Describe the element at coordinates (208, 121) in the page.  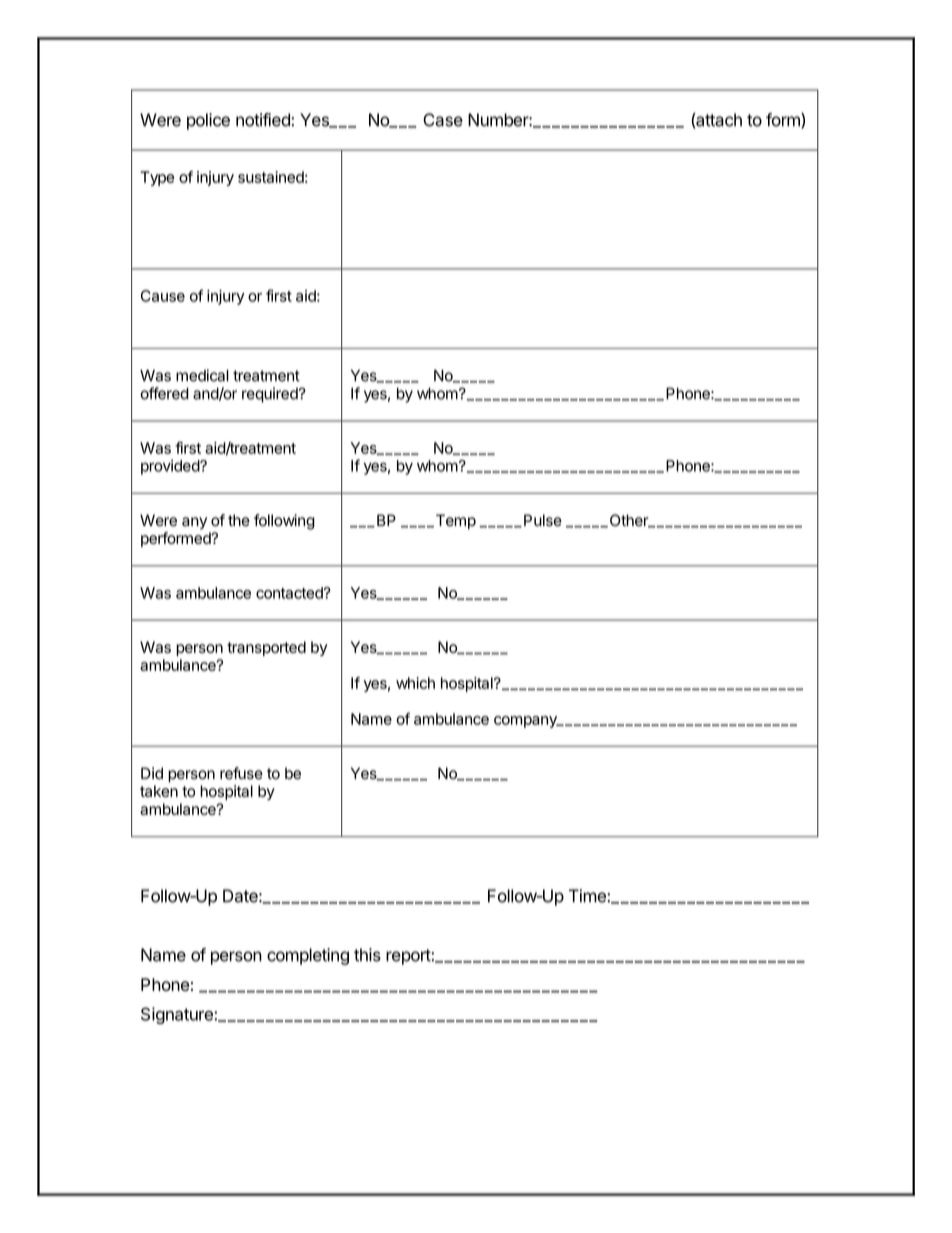
I see `police` at that location.
